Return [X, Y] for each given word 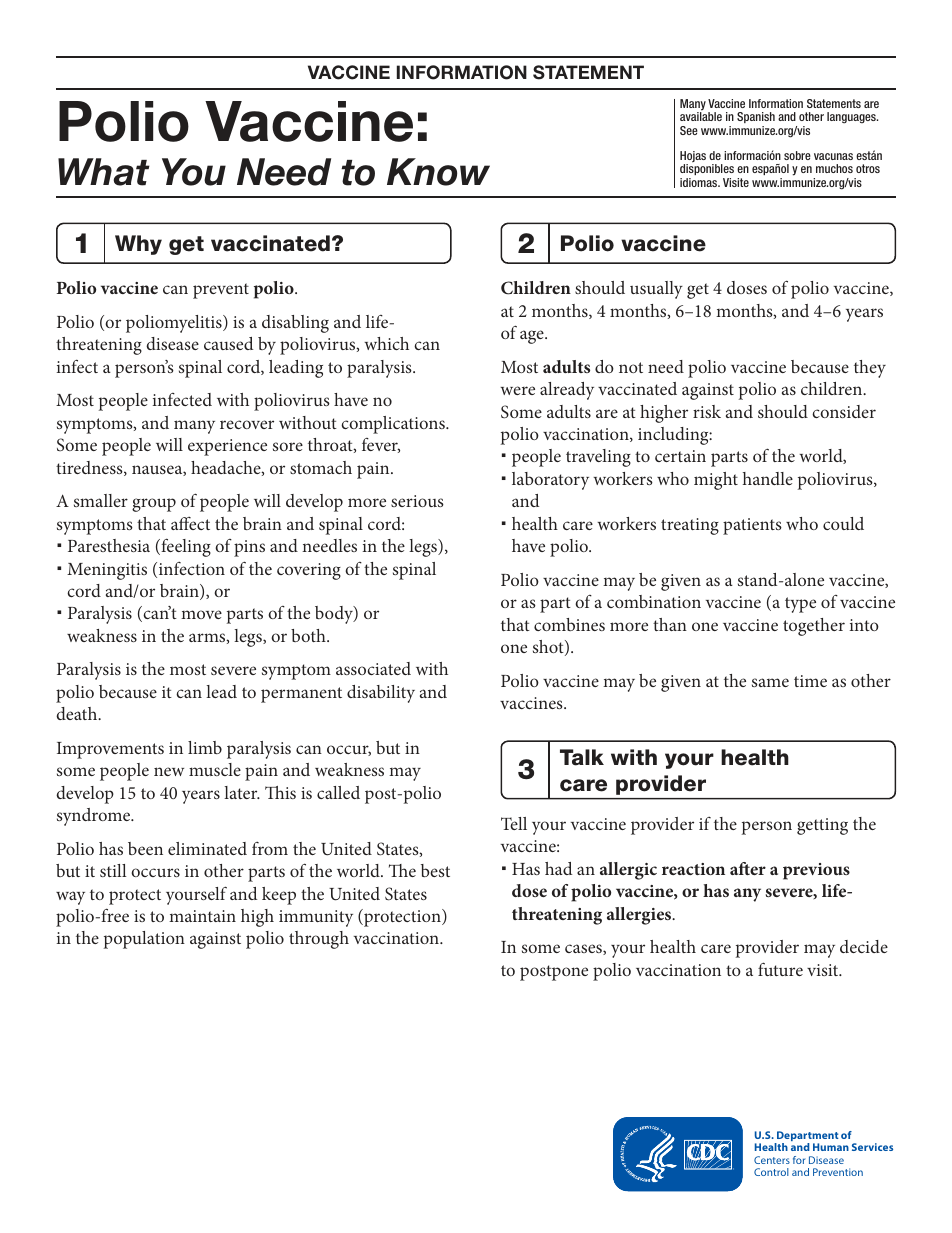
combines [569, 624]
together [814, 627]
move [201, 614]
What [104, 172]
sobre [797, 155]
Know [438, 172]
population [144, 940]
